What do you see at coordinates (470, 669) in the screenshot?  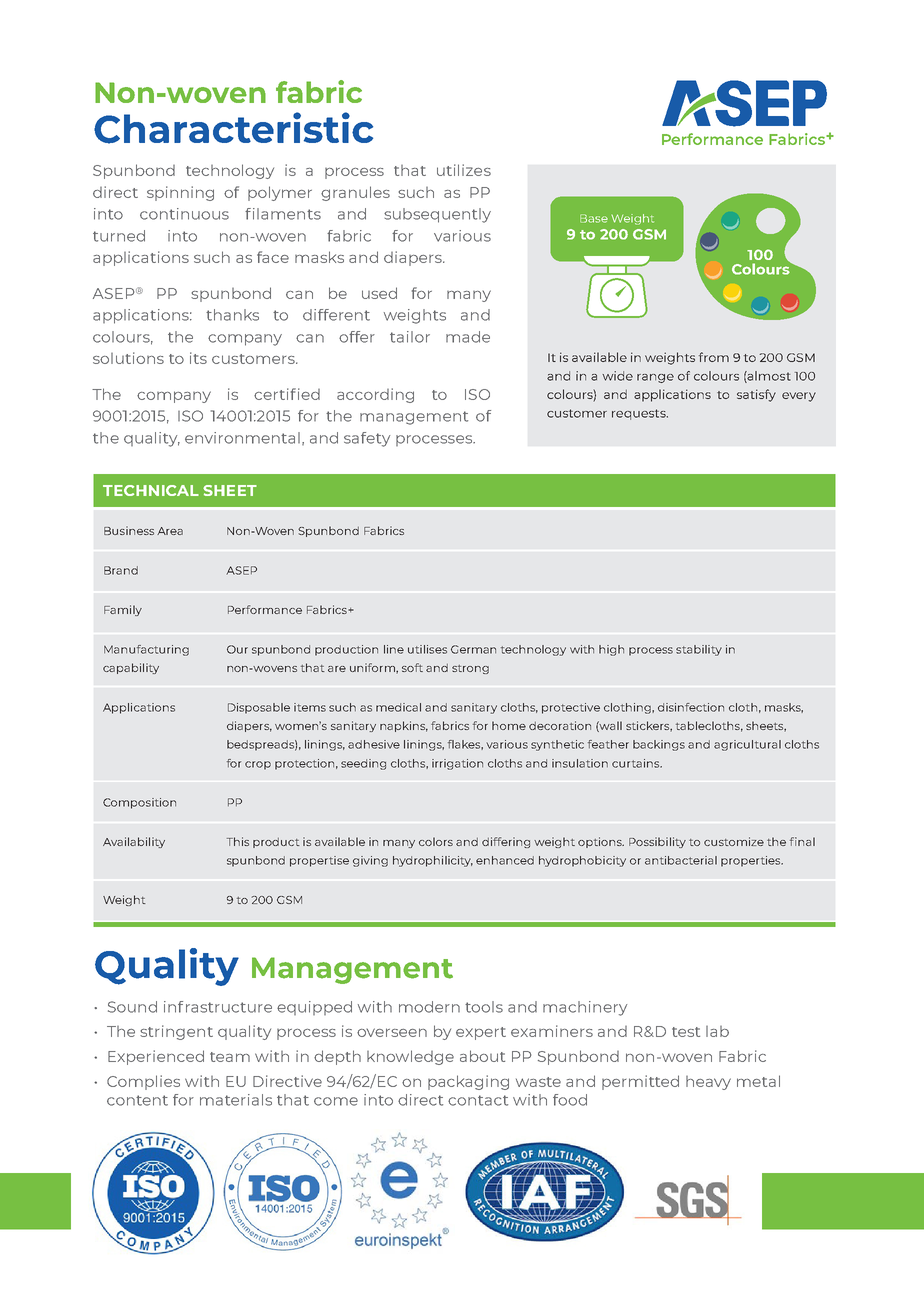 I see `strong` at bounding box center [470, 669].
